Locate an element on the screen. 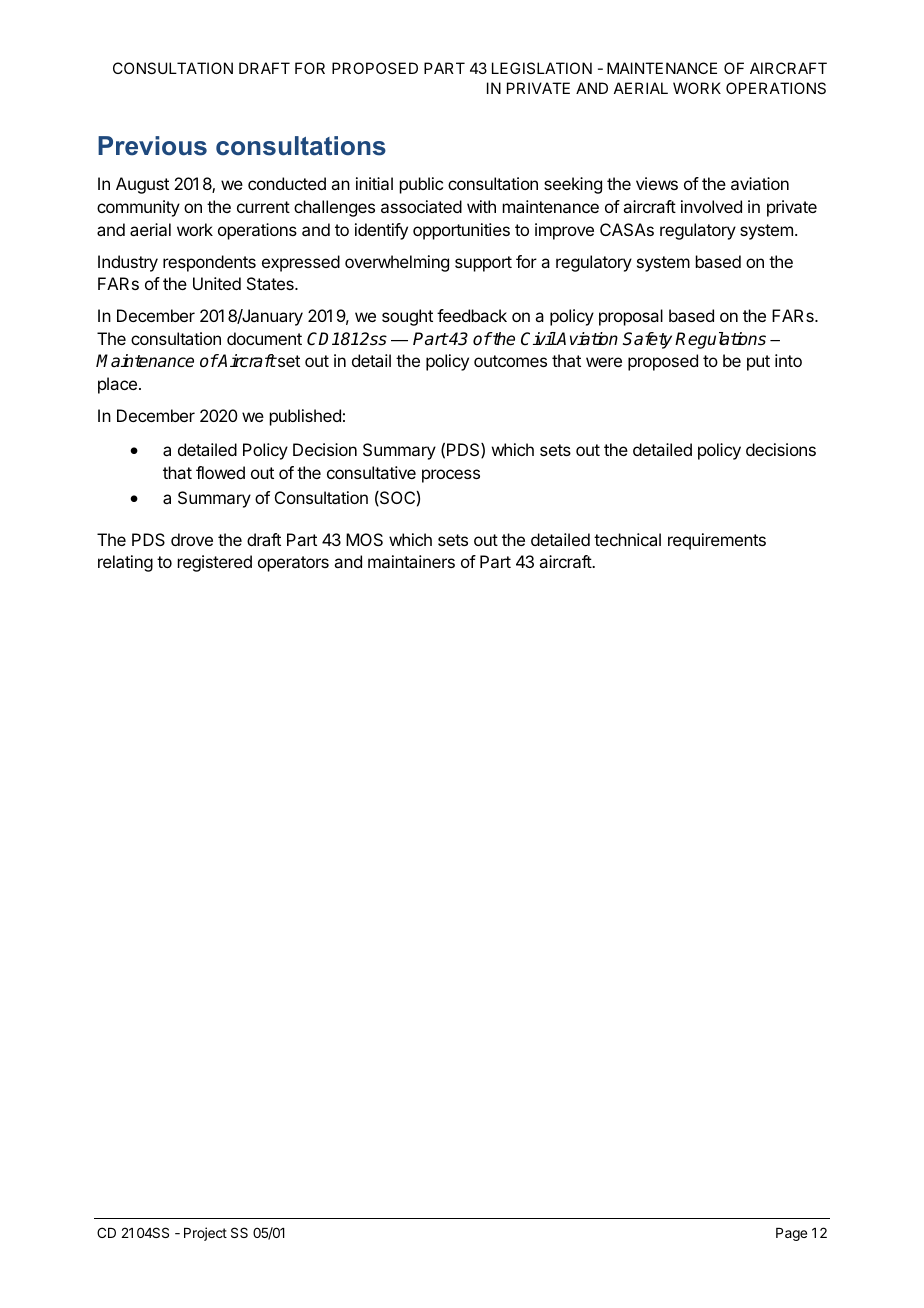 The height and width of the screenshot is (1308, 924). requirements is located at coordinates (717, 541).
